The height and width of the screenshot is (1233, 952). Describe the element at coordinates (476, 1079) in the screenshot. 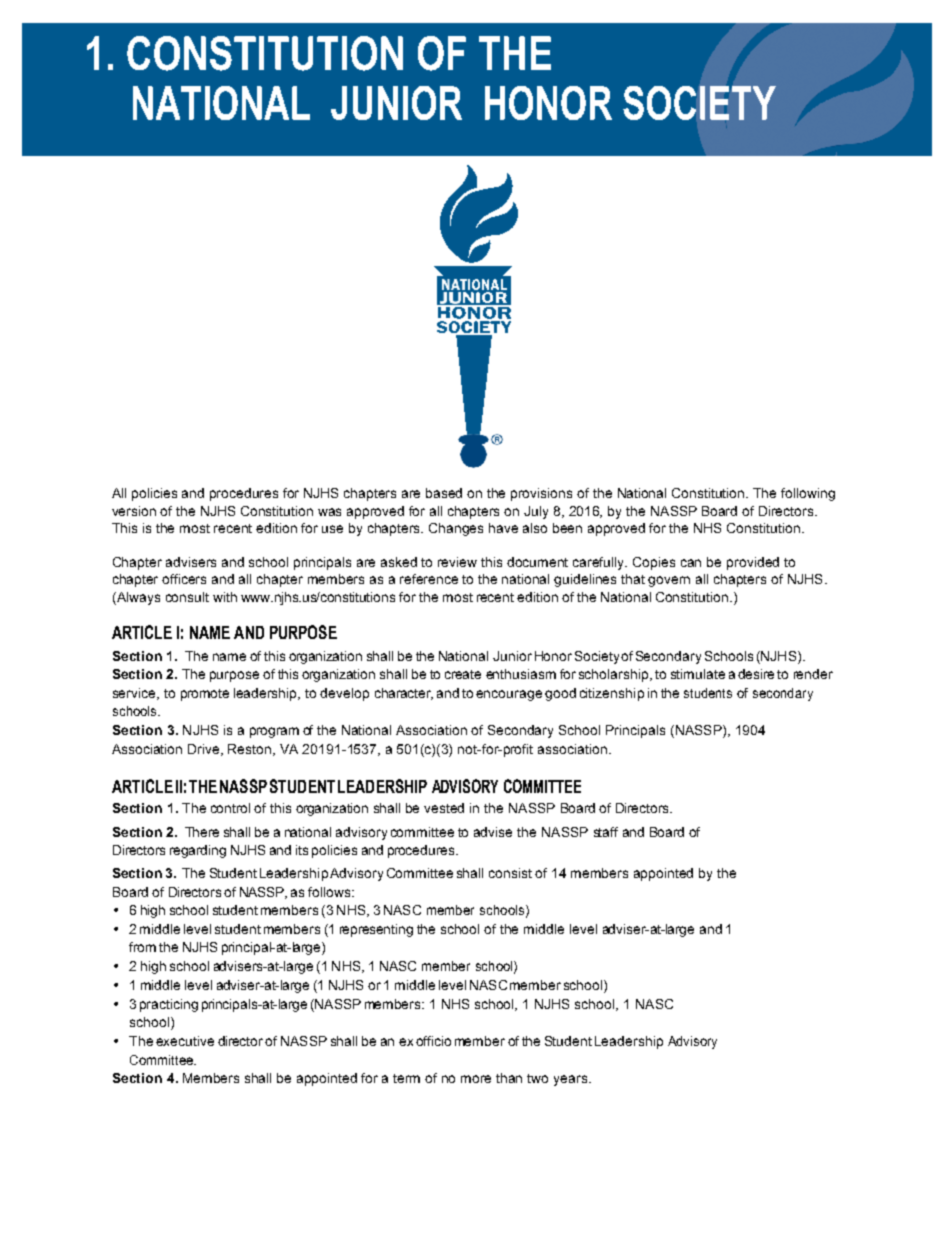

I see `more` at that location.
